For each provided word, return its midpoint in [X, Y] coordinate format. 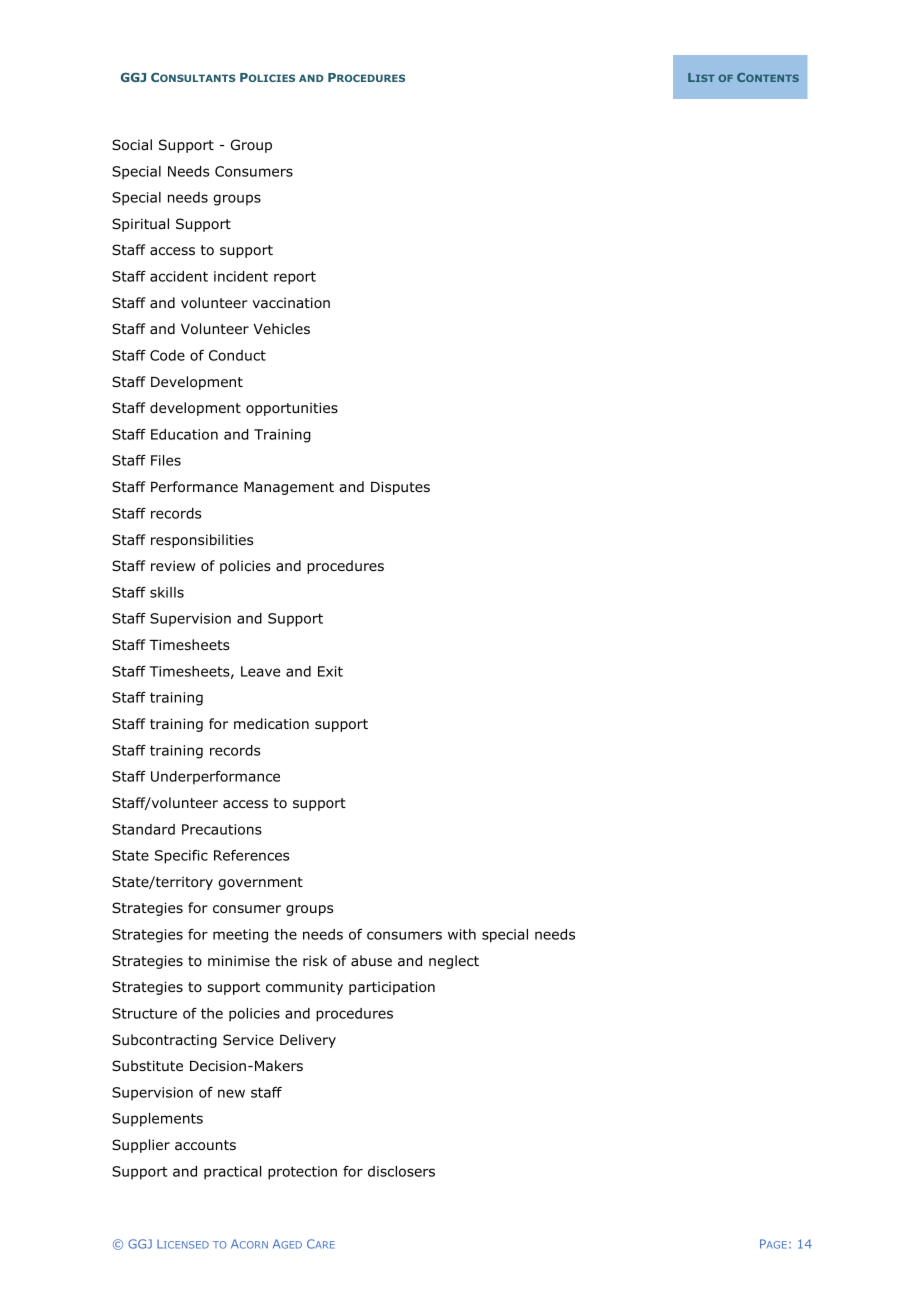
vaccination [291, 303]
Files [166, 460]
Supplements [157, 1120]
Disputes [400, 488]
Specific [181, 857]
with [462, 934]
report [295, 278]
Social [132, 144]
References [251, 855]
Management [289, 488]
